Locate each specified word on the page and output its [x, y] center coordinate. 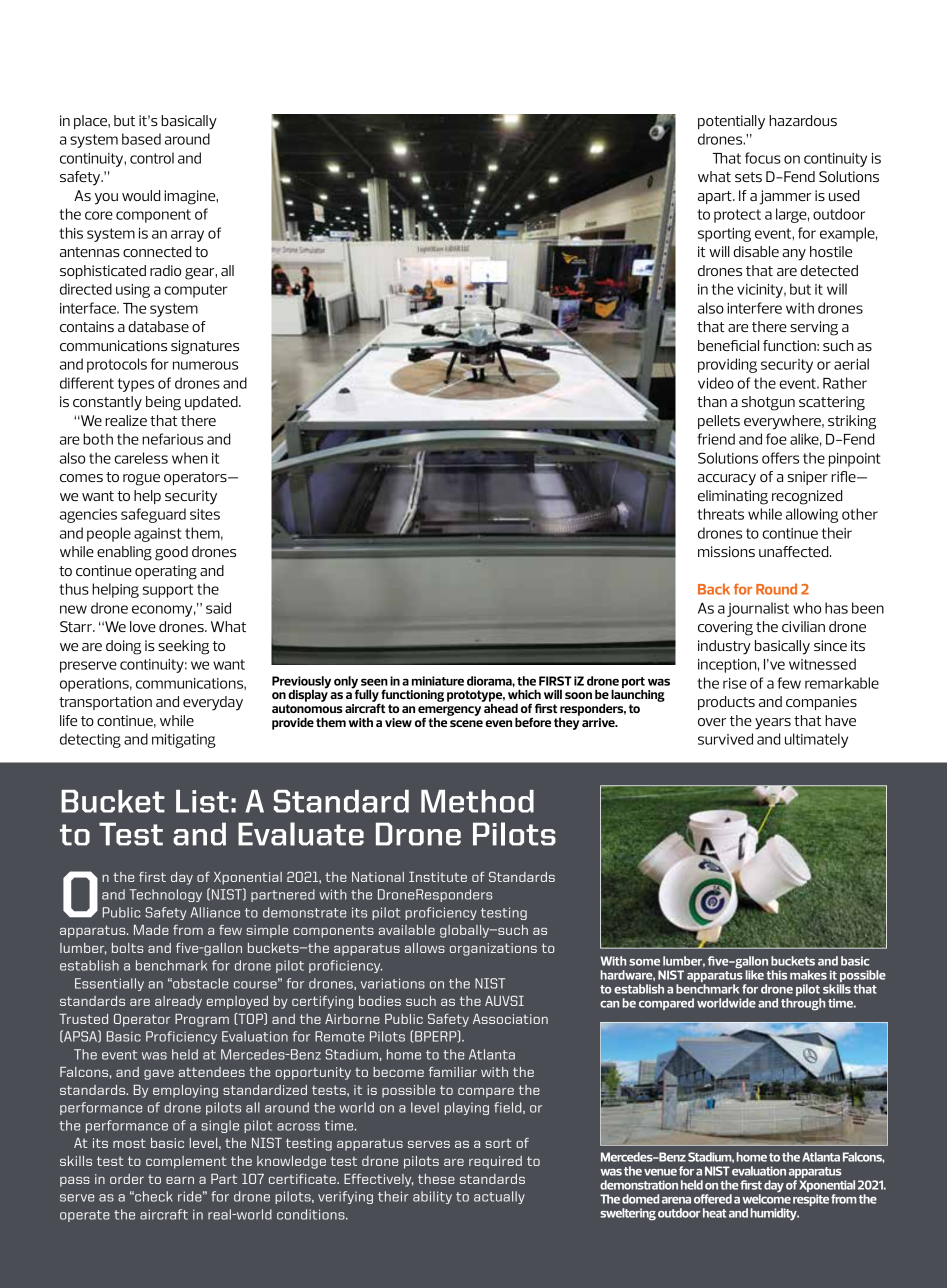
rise [735, 683]
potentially [731, 122]
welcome [766, 1199]
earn [180, 1180]
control [152, 158]
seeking [183, 647]
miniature [438, 681]
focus [763, 158]
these [436, 1179]
